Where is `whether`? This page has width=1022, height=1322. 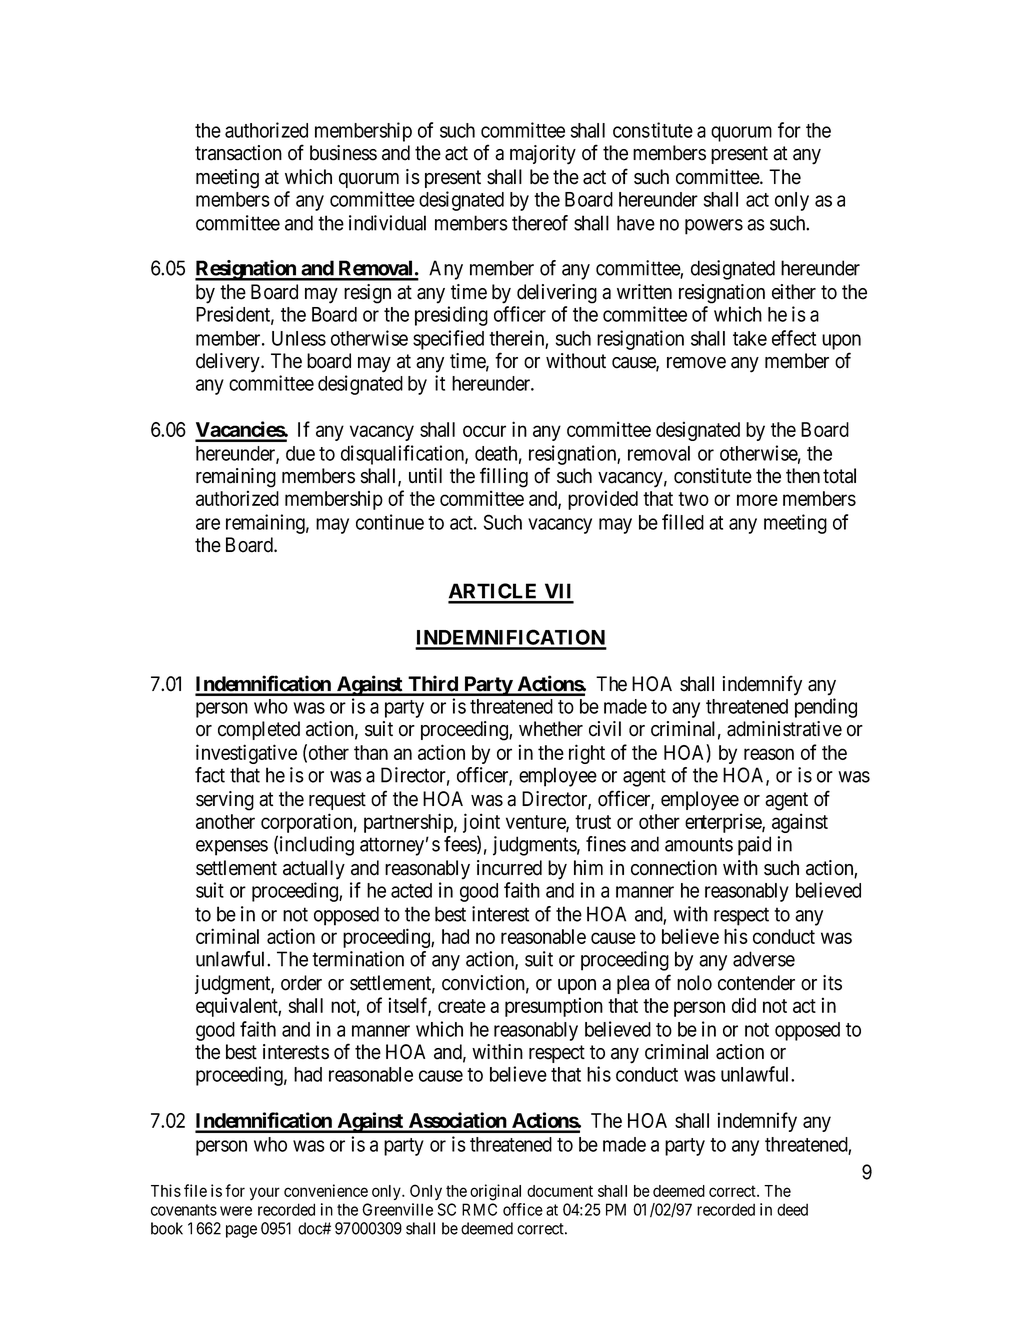
whether is located at coordinates (551, 729).
